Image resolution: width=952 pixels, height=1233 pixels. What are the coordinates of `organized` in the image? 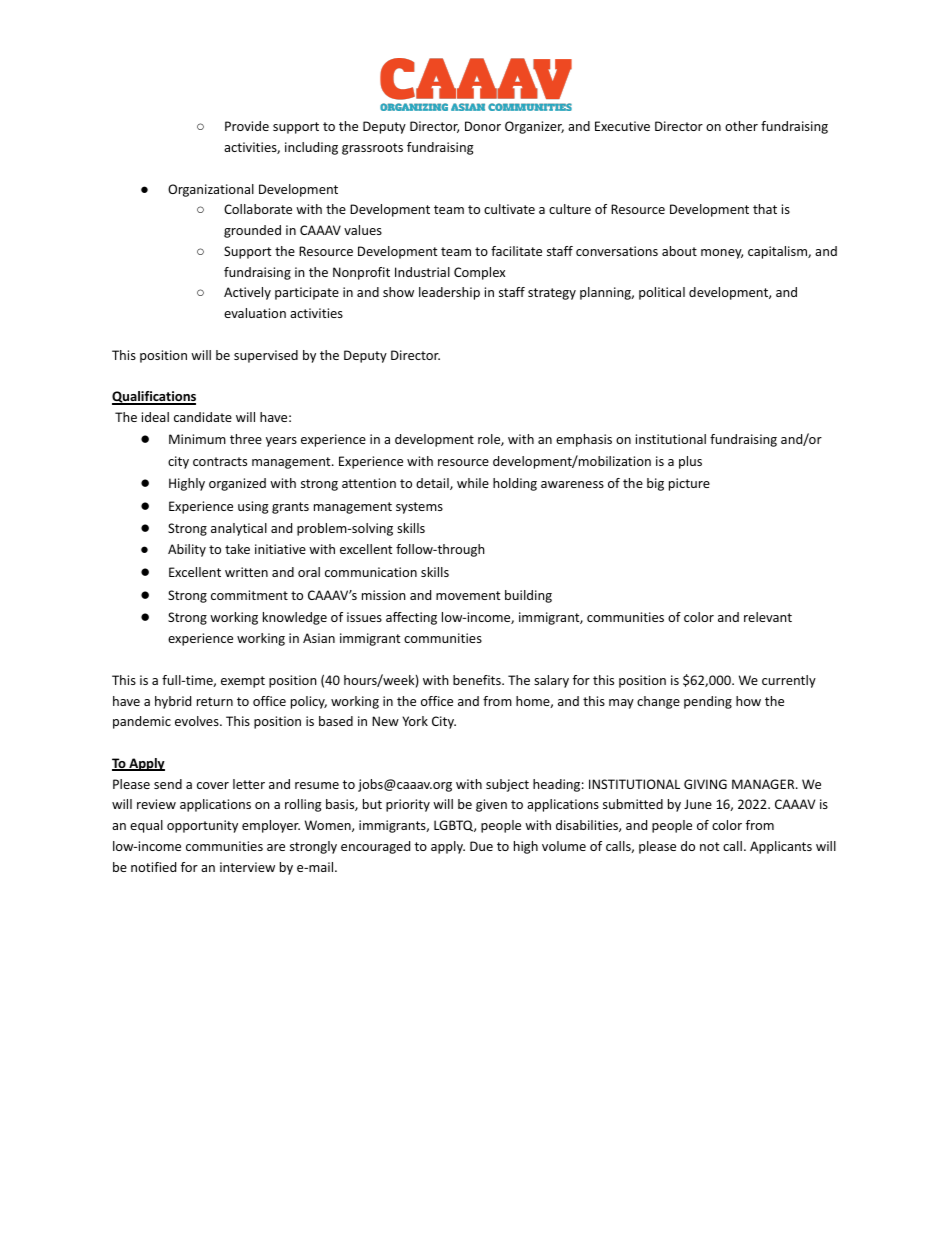 It's located at (237, 484).
